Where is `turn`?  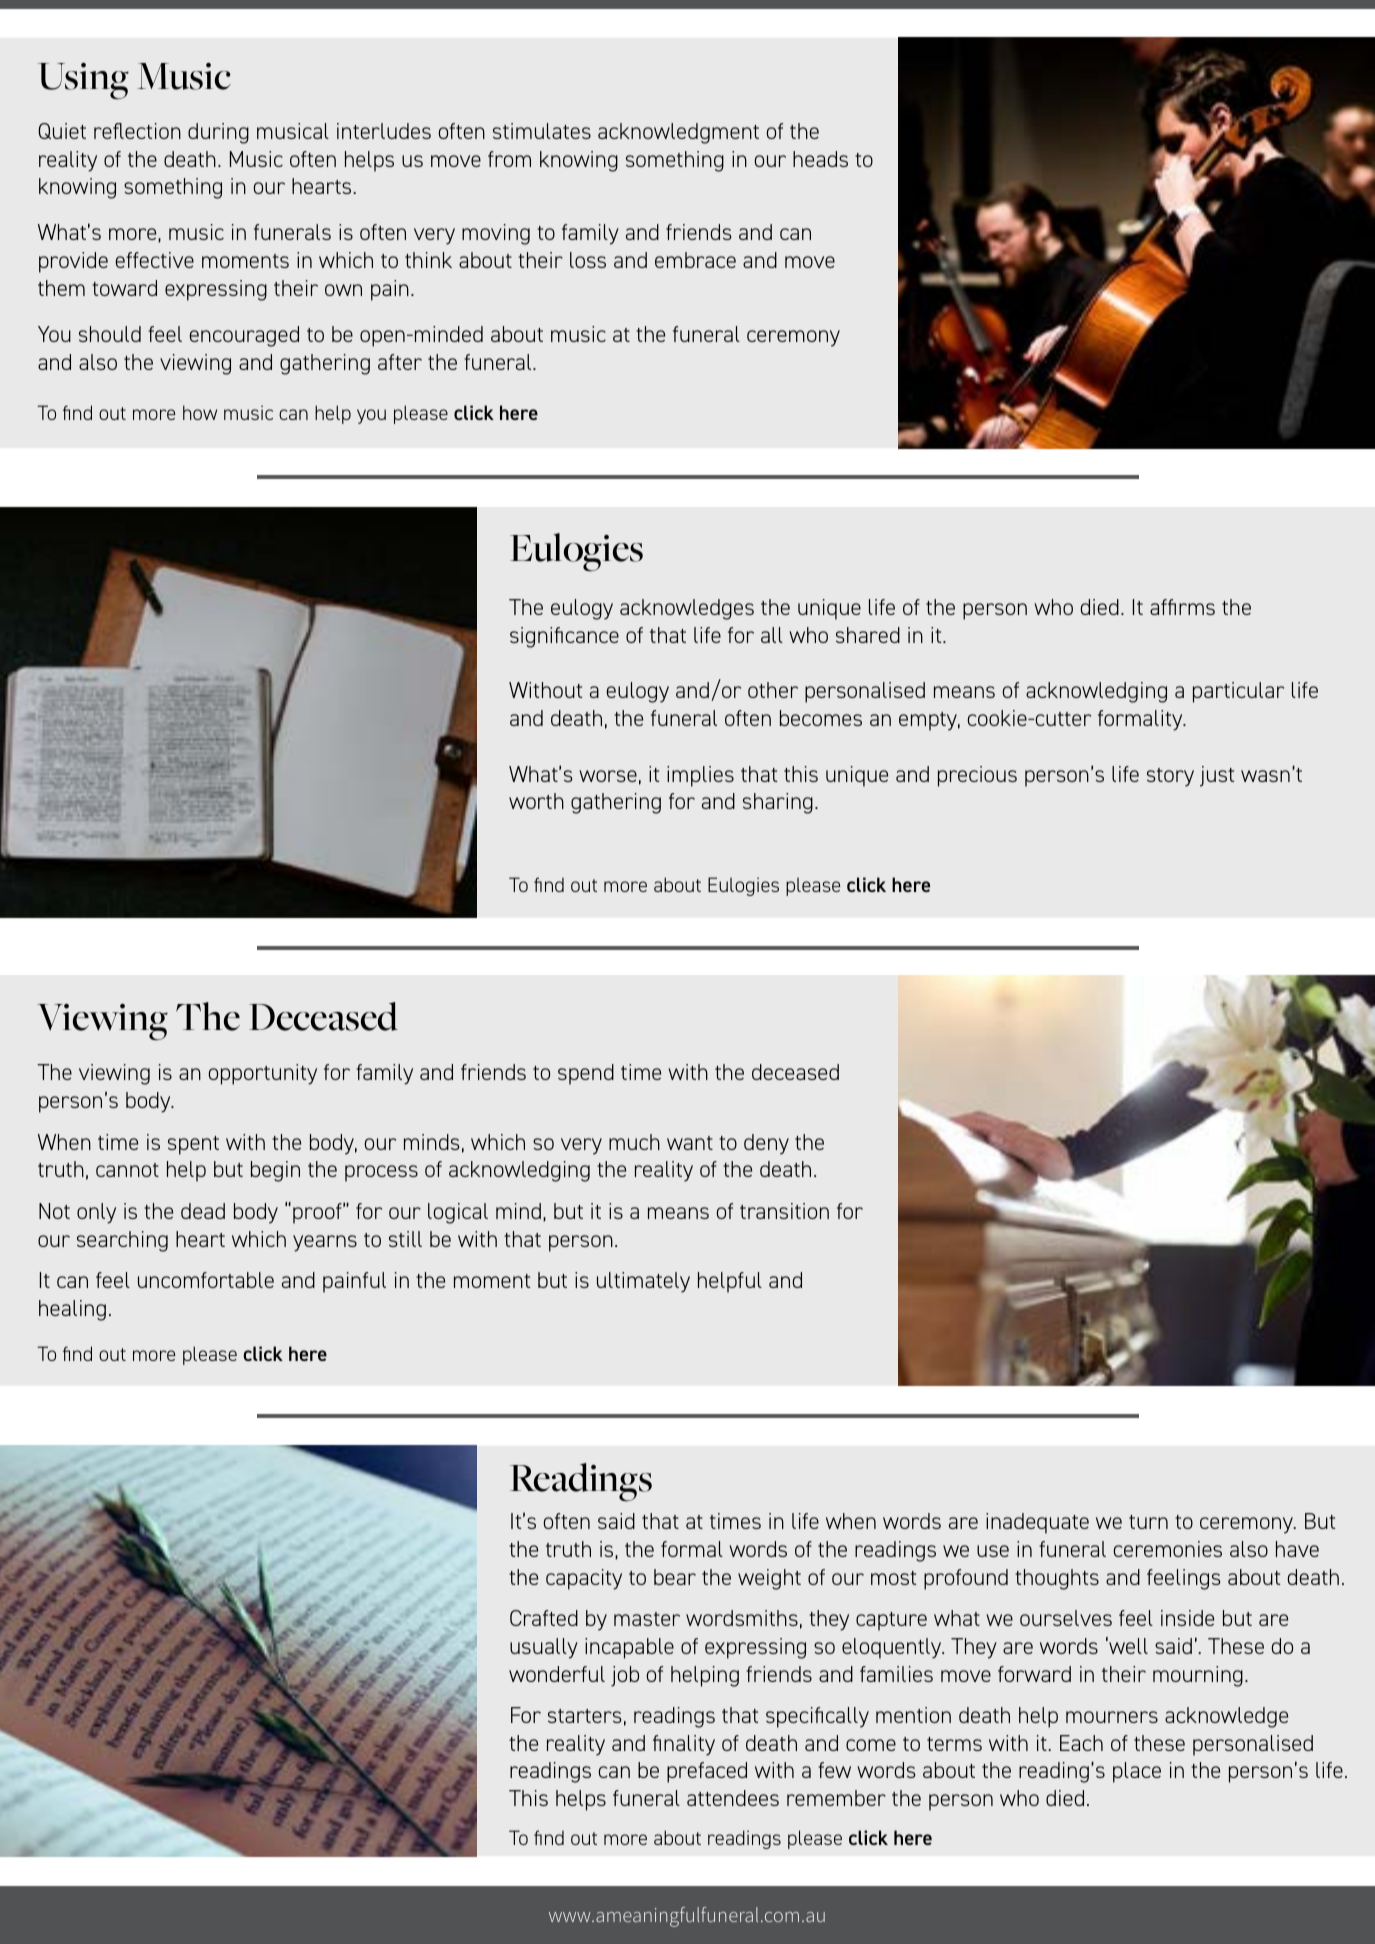
turn is located at coordinates (1148, 1522).
